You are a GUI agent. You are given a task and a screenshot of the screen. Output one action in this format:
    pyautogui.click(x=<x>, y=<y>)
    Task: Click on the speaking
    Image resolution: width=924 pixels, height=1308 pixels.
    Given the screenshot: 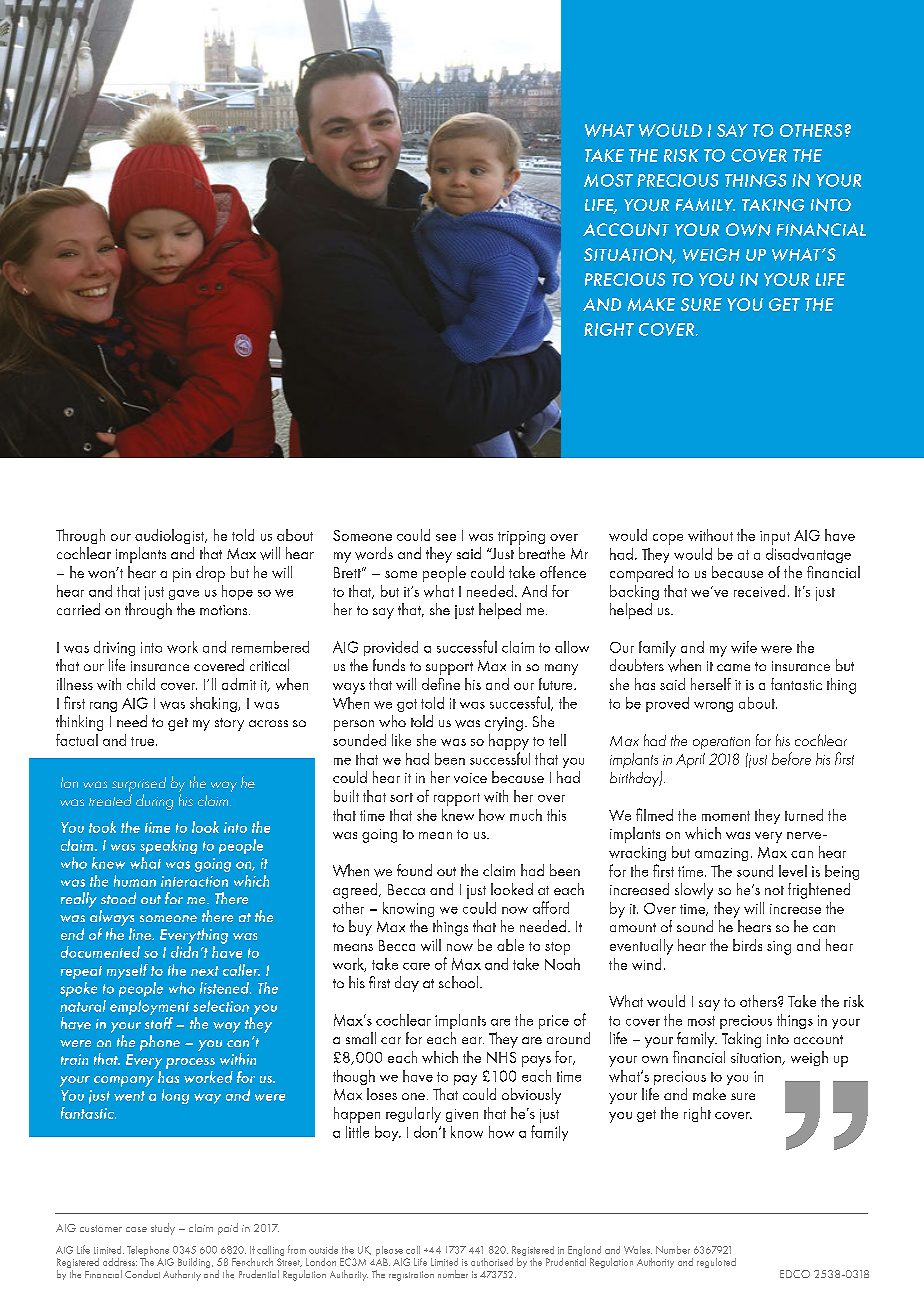 What is the action you would take?
    pyautogui.click(x=168, y=846)
